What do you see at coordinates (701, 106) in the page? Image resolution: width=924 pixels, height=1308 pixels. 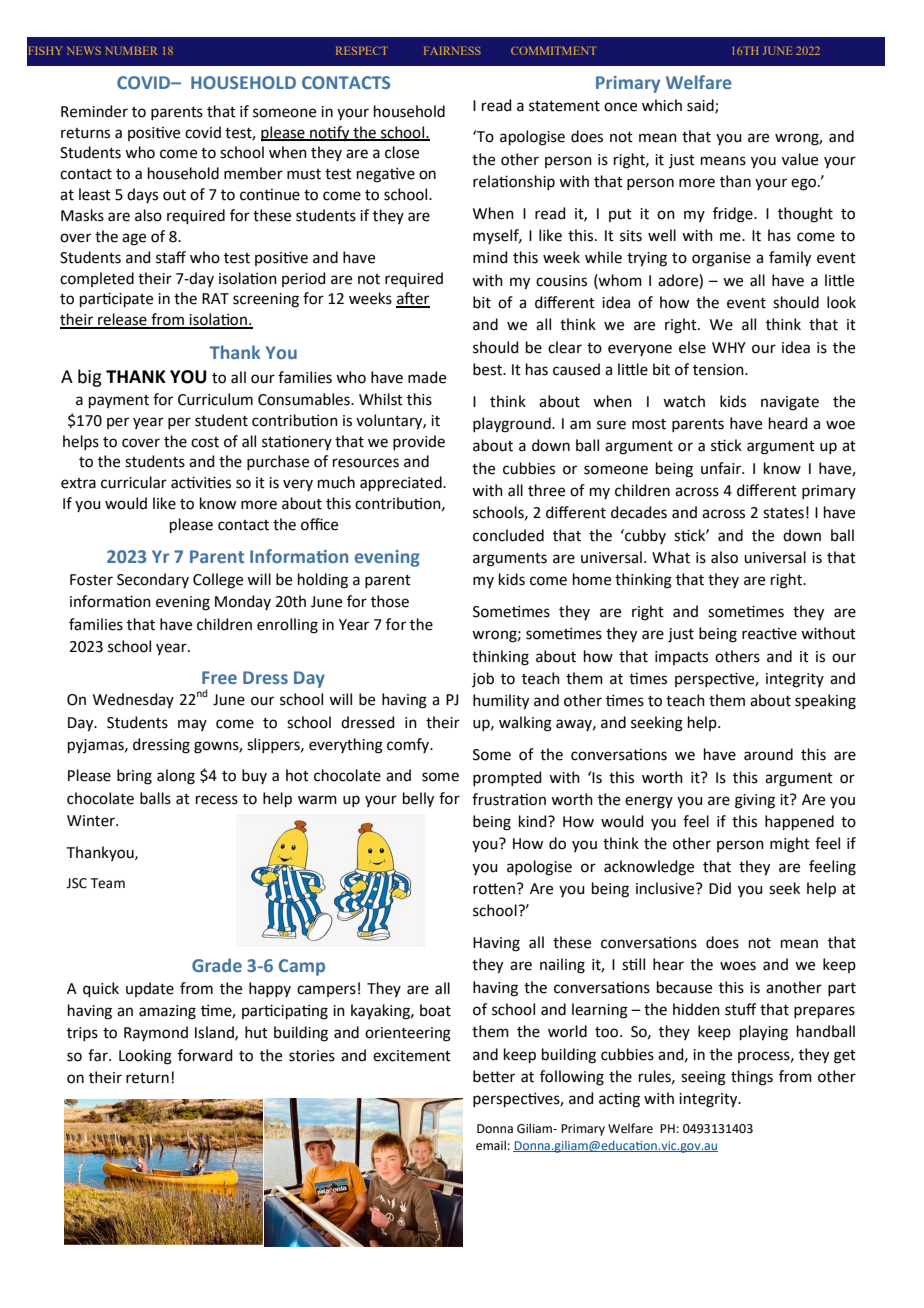 I see `said` at bounding box center [701, 106].
